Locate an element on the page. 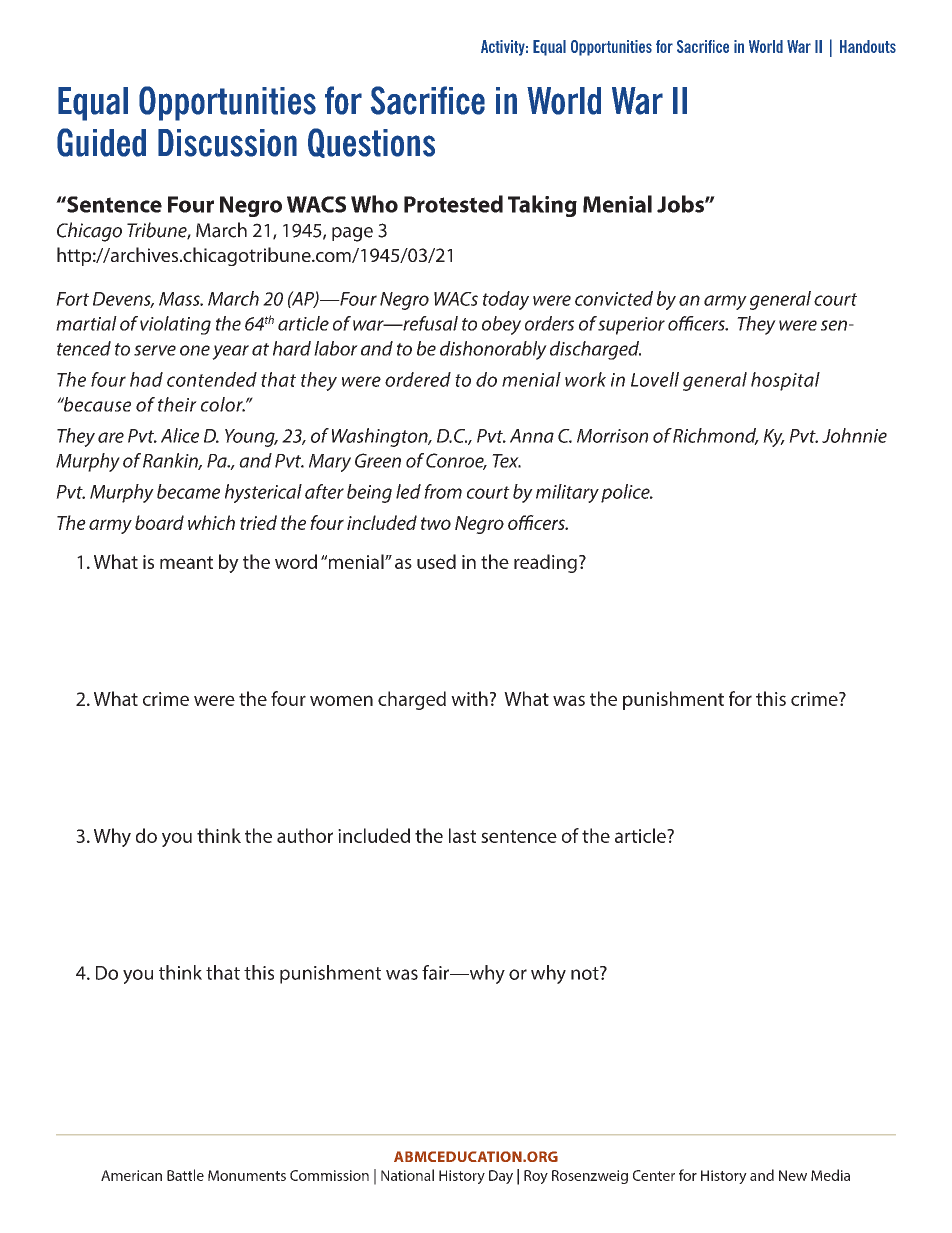 The image size is (952, 1233). reading is located at coordinates (545, 563).
